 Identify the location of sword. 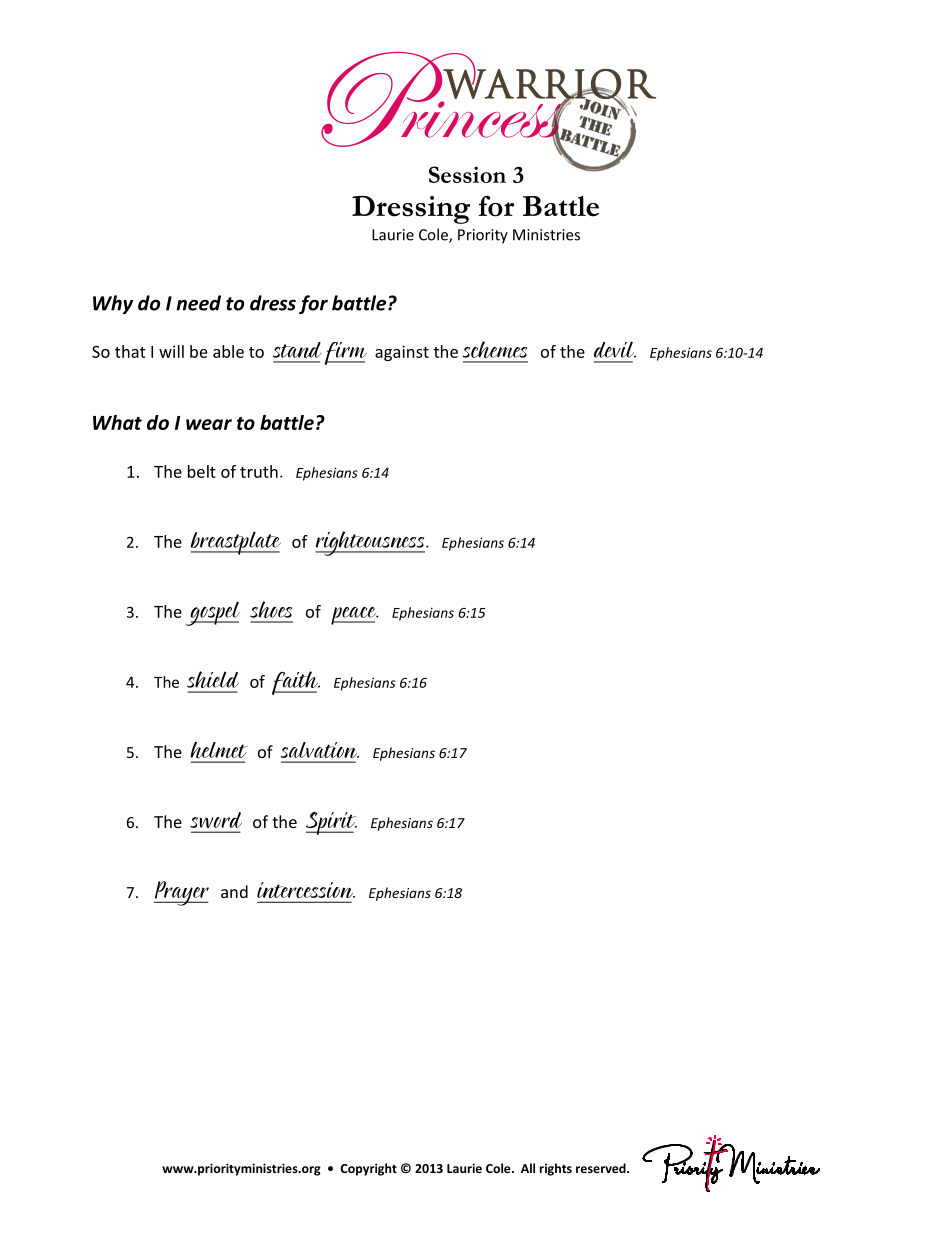
(216, 820).
